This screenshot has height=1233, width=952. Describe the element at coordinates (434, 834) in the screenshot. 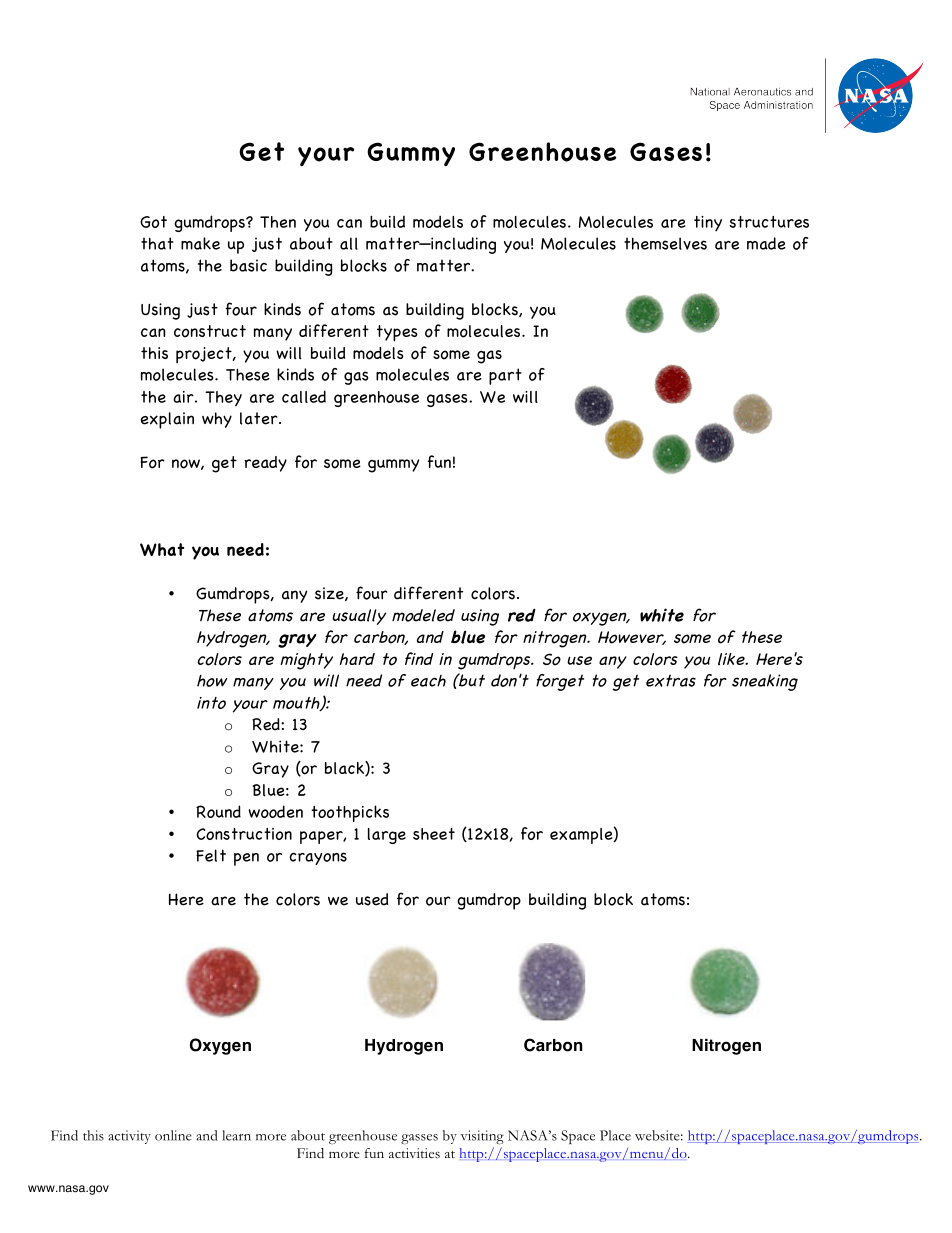

I see `sheet` at that location.
